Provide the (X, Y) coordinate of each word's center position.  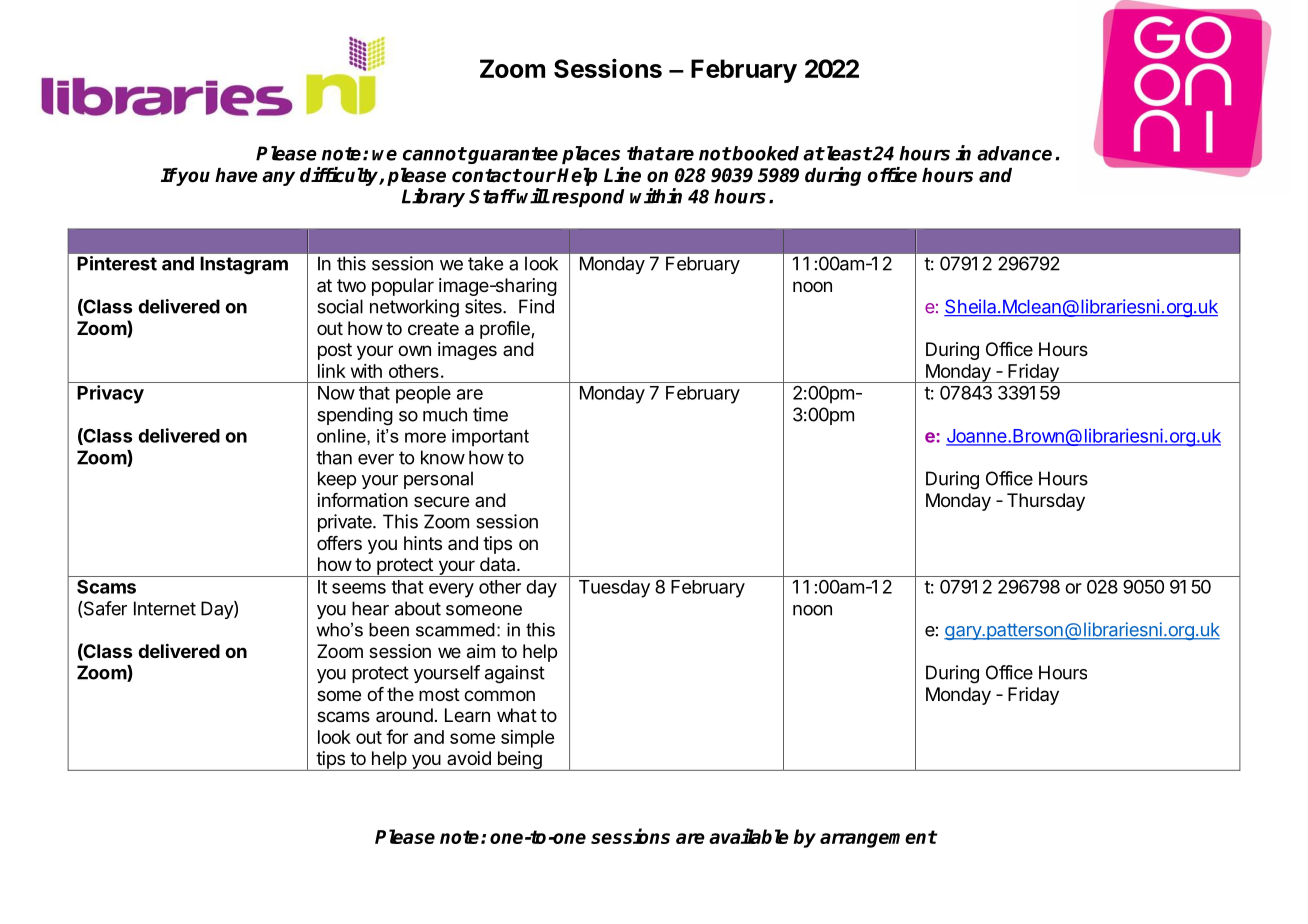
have (236, 175)
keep (337, 480)
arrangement (878, 839)
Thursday (1046, 502)
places (591, 155)
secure (441, 501)
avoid (469, 758)
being (519, 761)
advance (1014, 153)
